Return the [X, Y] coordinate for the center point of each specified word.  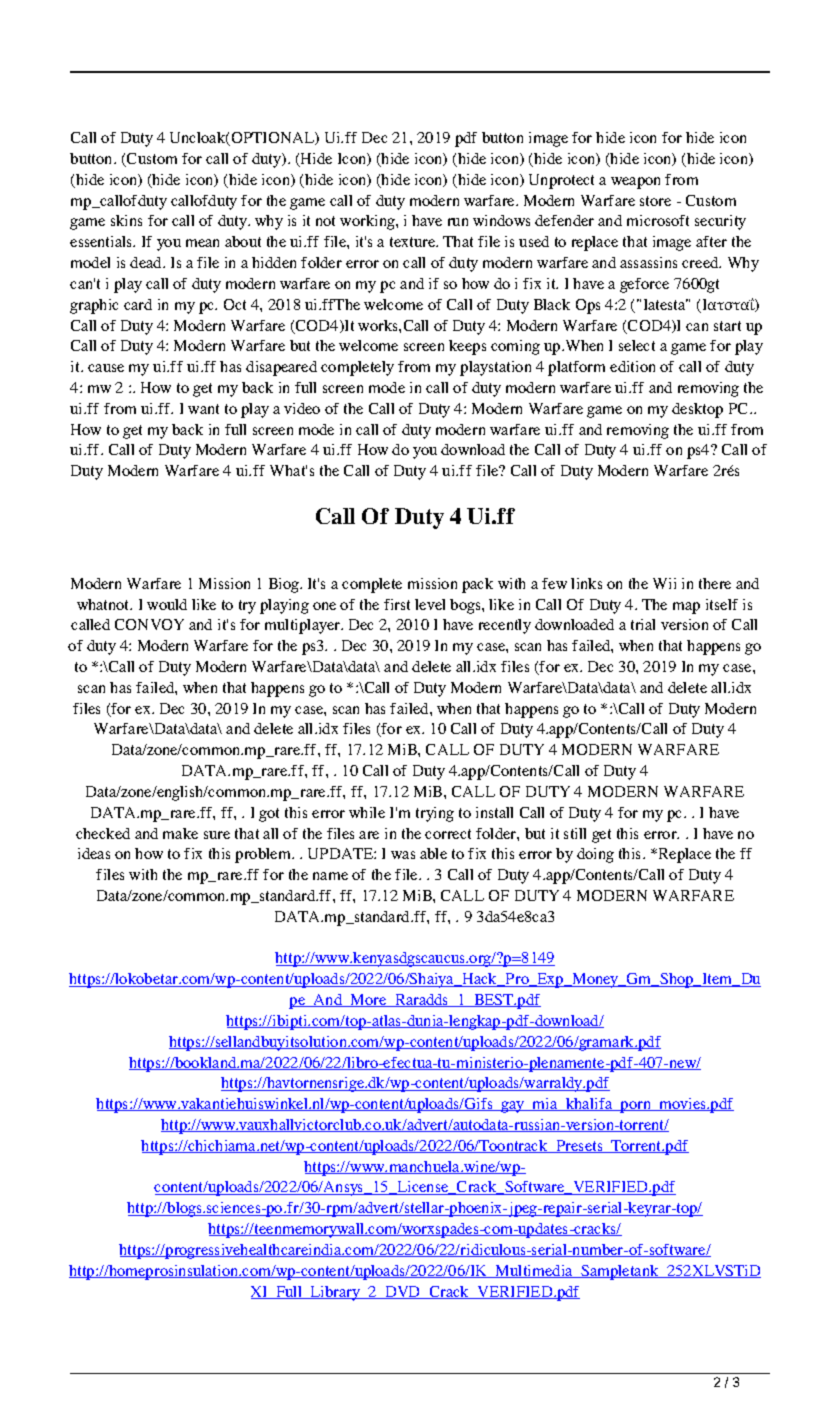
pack [477, 585]
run [458, 222]
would [167, 604]
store [655, 201]
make [180, 833]
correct [448, 834]
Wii [664, 583]
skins [126, 220]
